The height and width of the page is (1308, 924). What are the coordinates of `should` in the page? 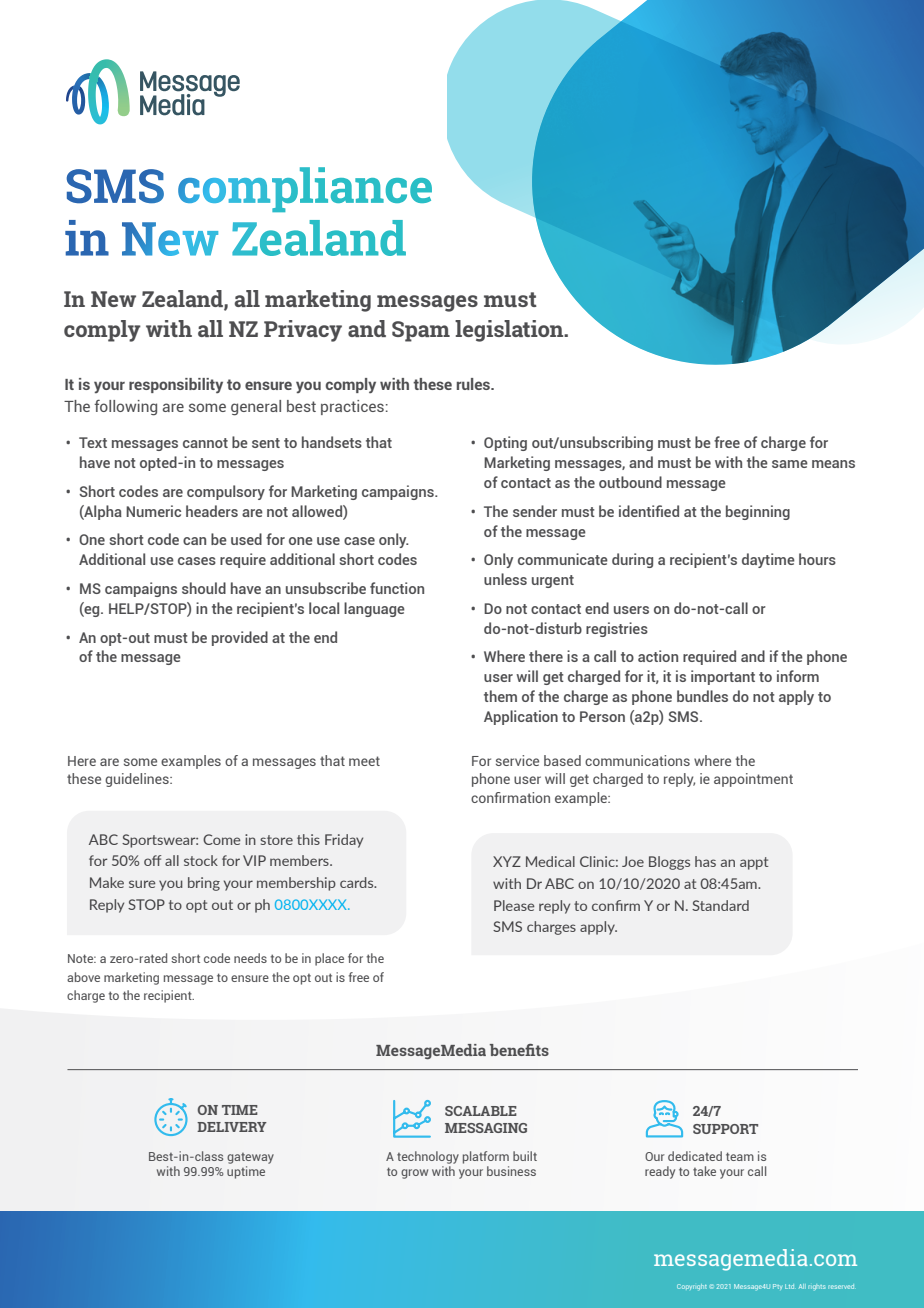 It's located at (204, 588).
